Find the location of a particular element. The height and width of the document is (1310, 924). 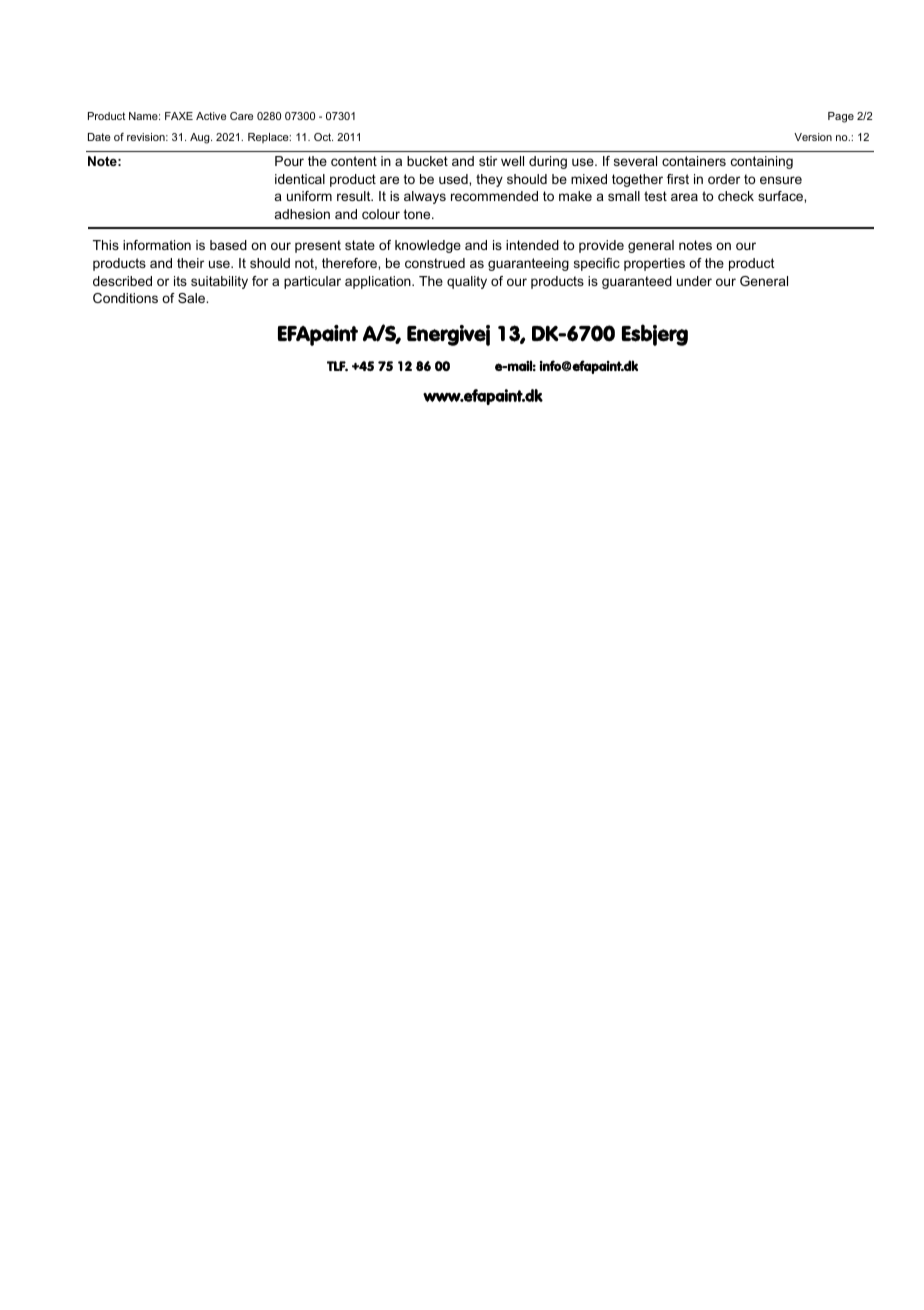

Oct is located at coordinates (323, 137).
